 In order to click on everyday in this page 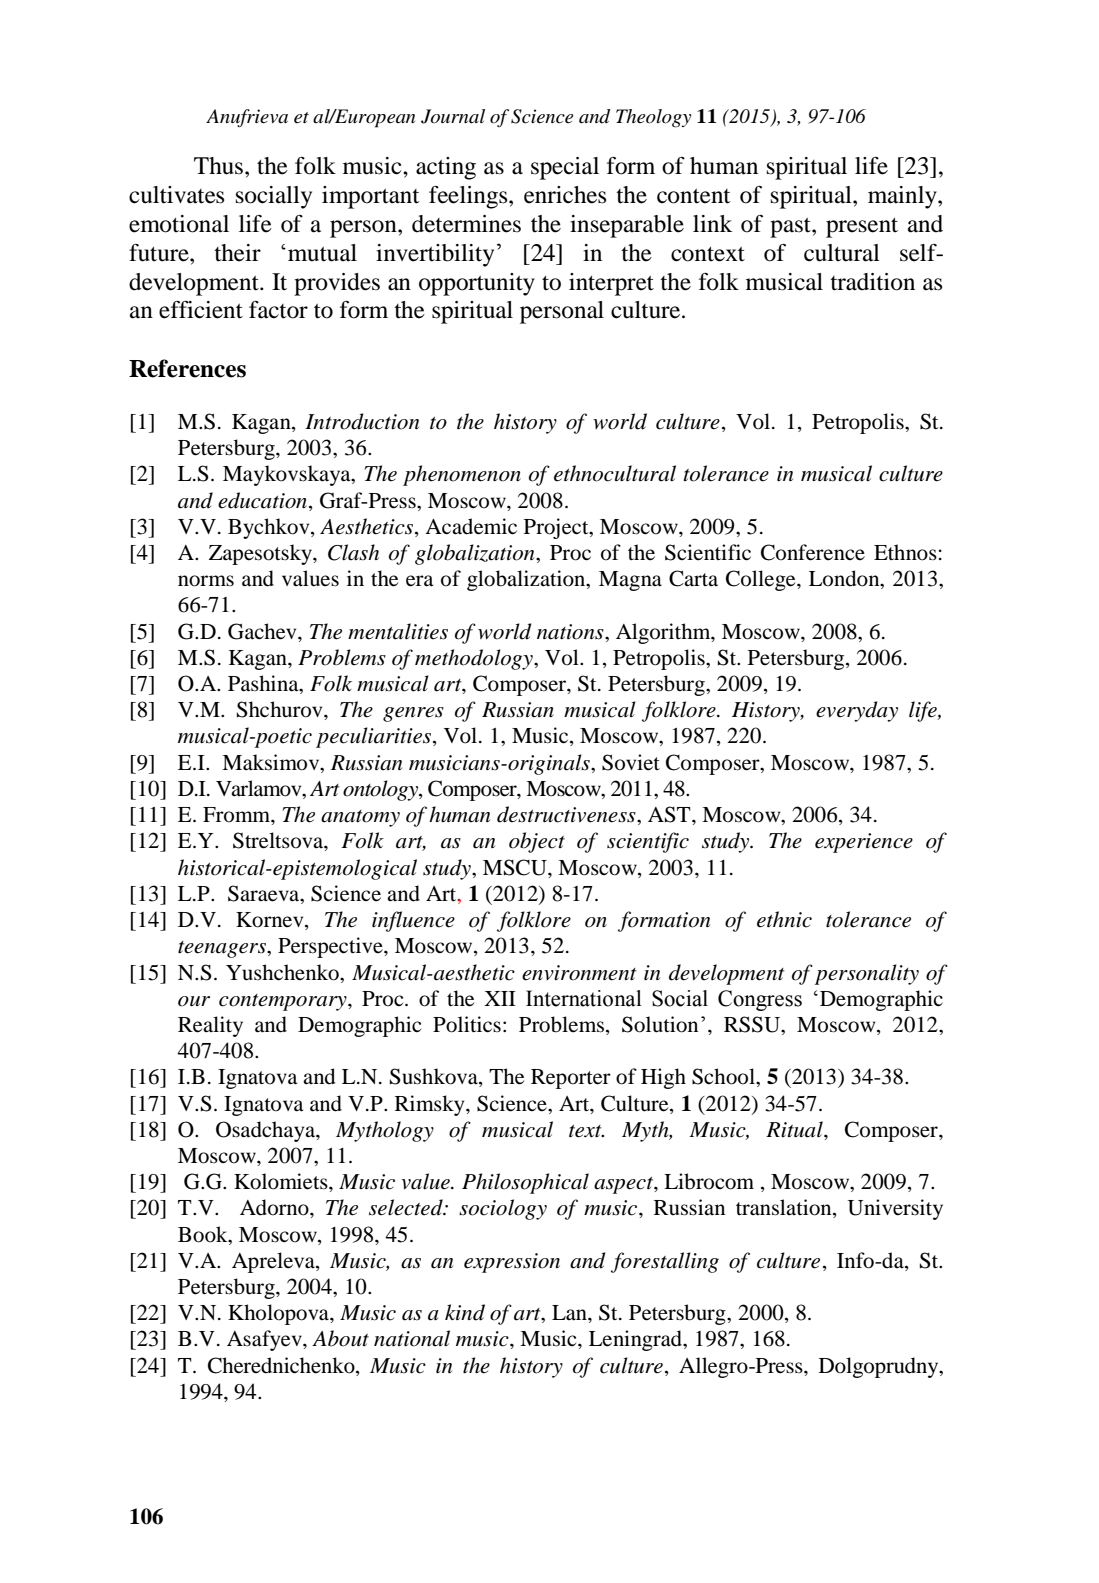, I will do `click(857, 711)`.
